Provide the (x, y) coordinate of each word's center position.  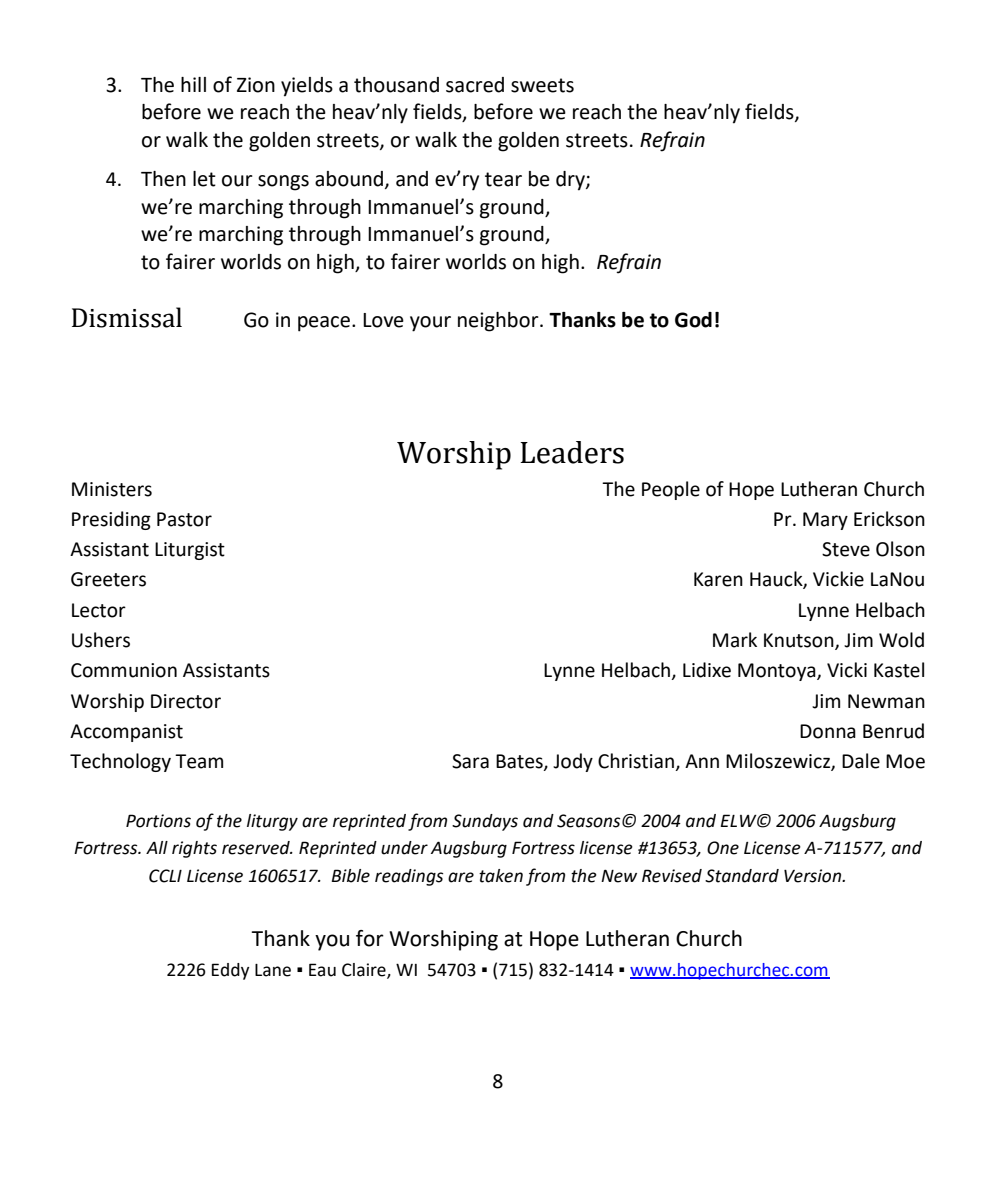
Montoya (778, 672)
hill (193, 84)
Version (813, 876)
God (693, 320)
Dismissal (127, 317)
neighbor (499, 322)
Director (186, 701)
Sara (470, 761)
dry (571, 181)
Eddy (231, 971)
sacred (475, 85)
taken (501, 876)
